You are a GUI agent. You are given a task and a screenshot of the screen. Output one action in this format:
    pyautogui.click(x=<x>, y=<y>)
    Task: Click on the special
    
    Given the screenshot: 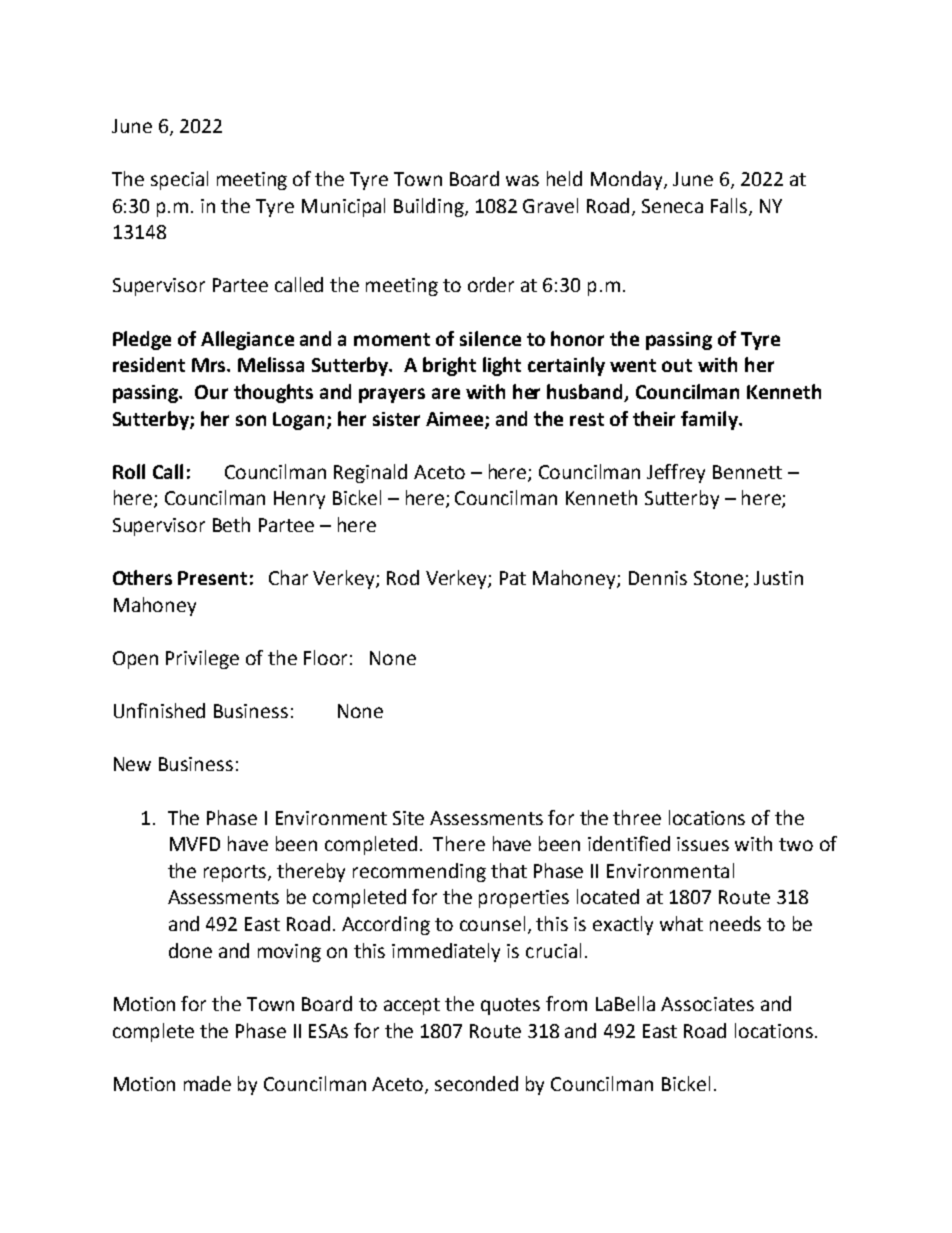 What is the action you would take?
    pyautogui.click(x=179, y=180)
